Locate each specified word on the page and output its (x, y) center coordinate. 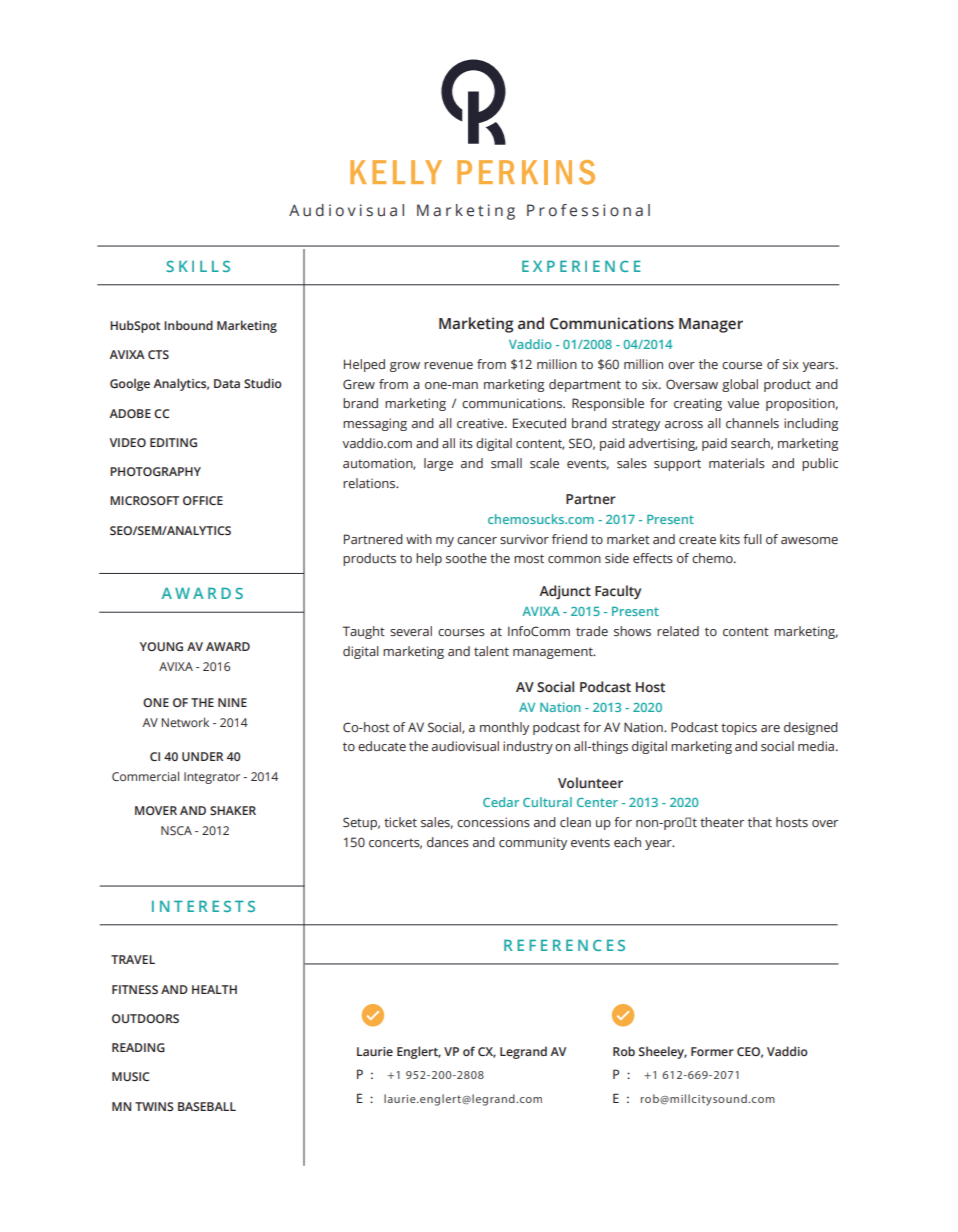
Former (712, 1051)
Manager (711, 325)
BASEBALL (207, 1106)
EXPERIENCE (581, 266)
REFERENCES (564, 945)
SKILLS (198, 266)
